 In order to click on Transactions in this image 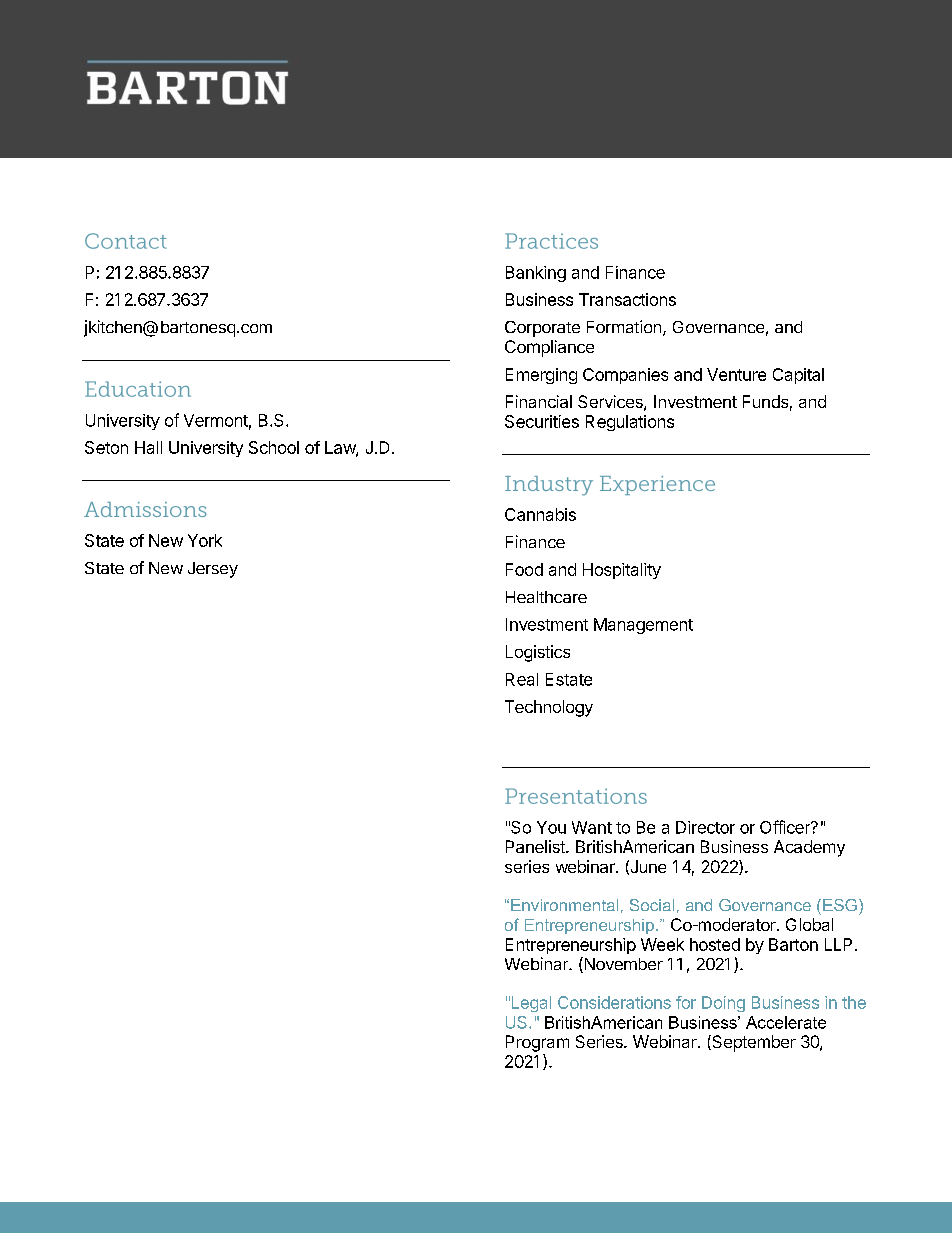, I will do `click(627, 299)`.
